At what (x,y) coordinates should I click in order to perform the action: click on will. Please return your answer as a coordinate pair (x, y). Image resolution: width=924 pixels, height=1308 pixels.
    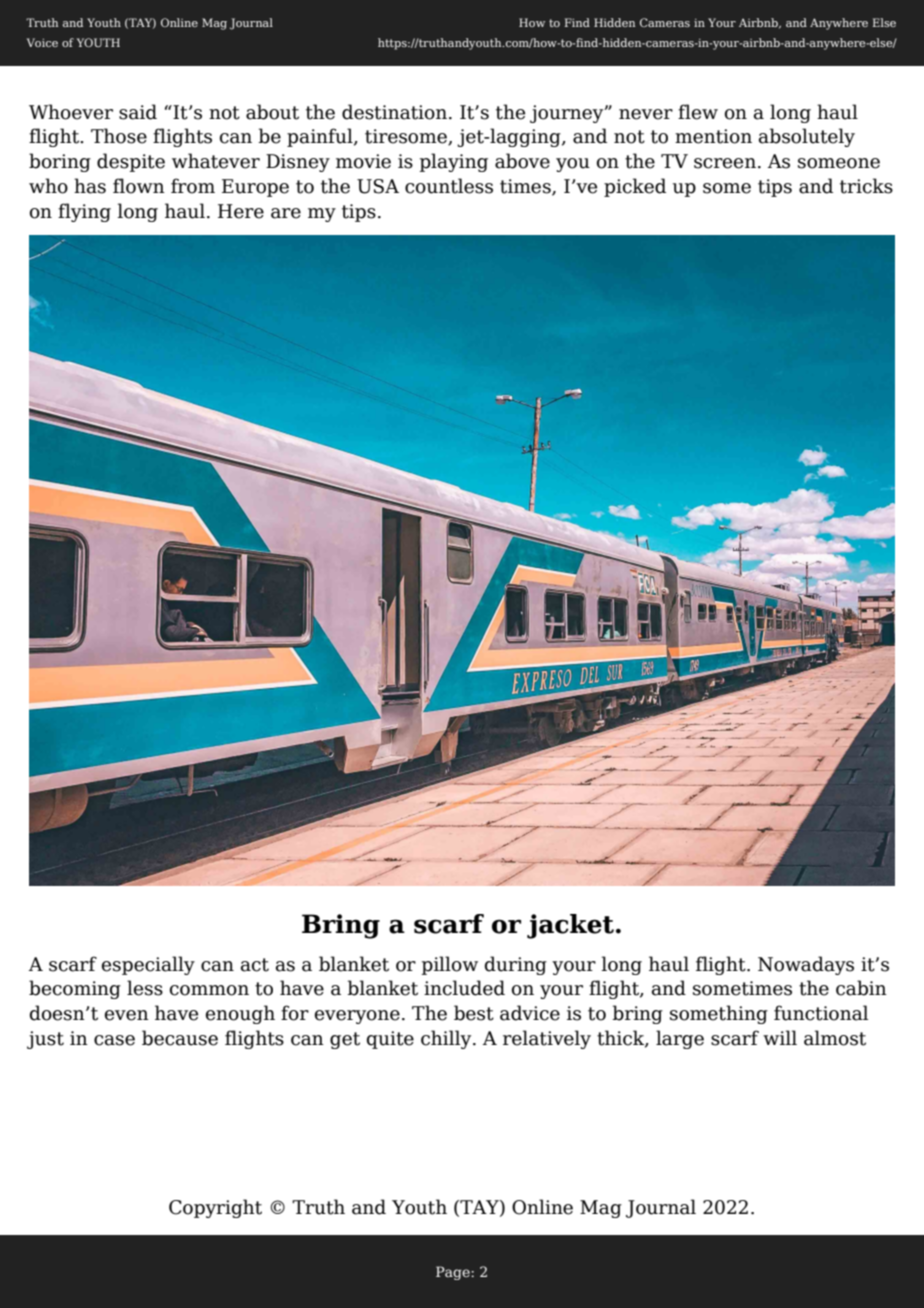
    Looking at the image, I should click on (780, 1037).
